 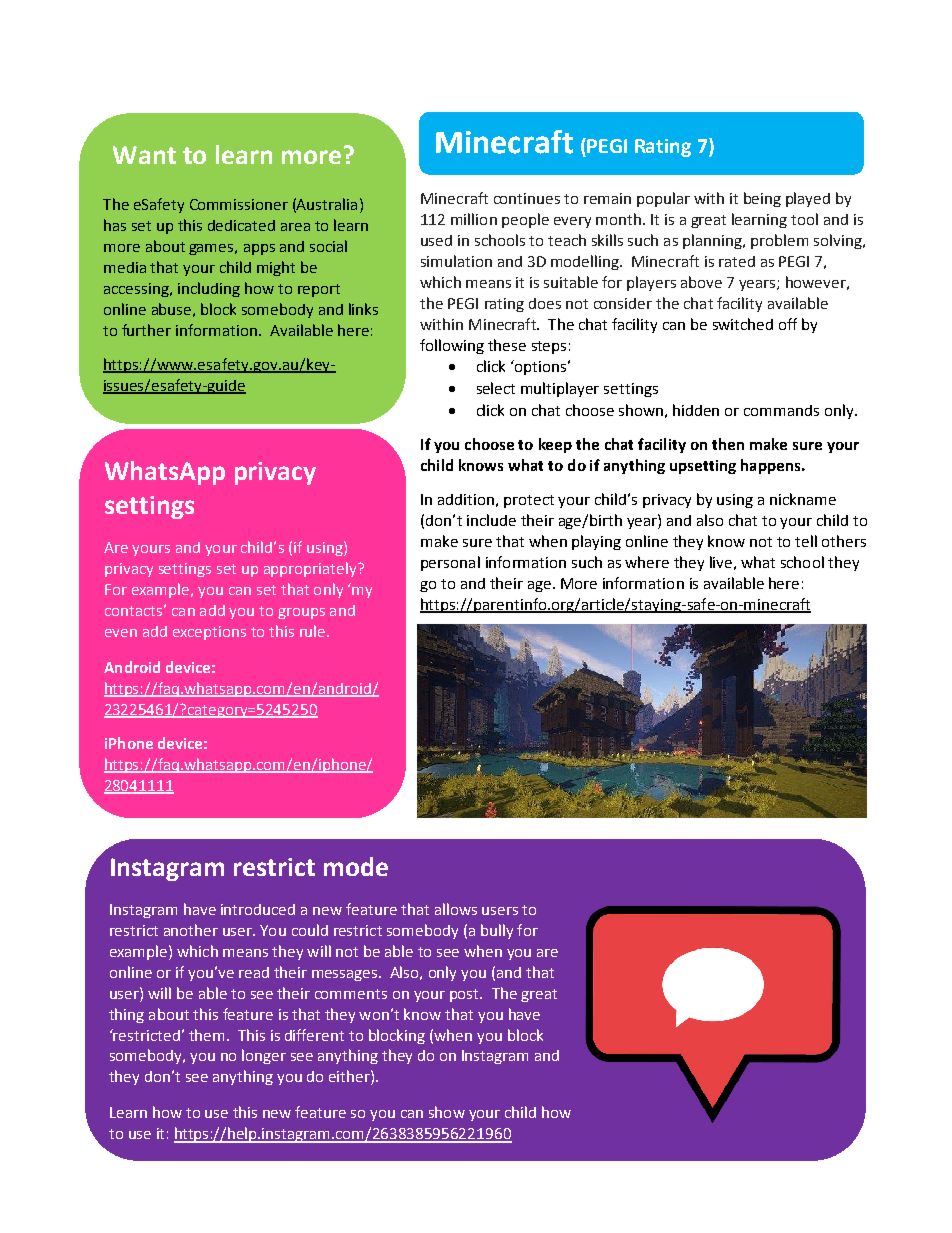 I want to click on happens, so click(x=772, y=466).
